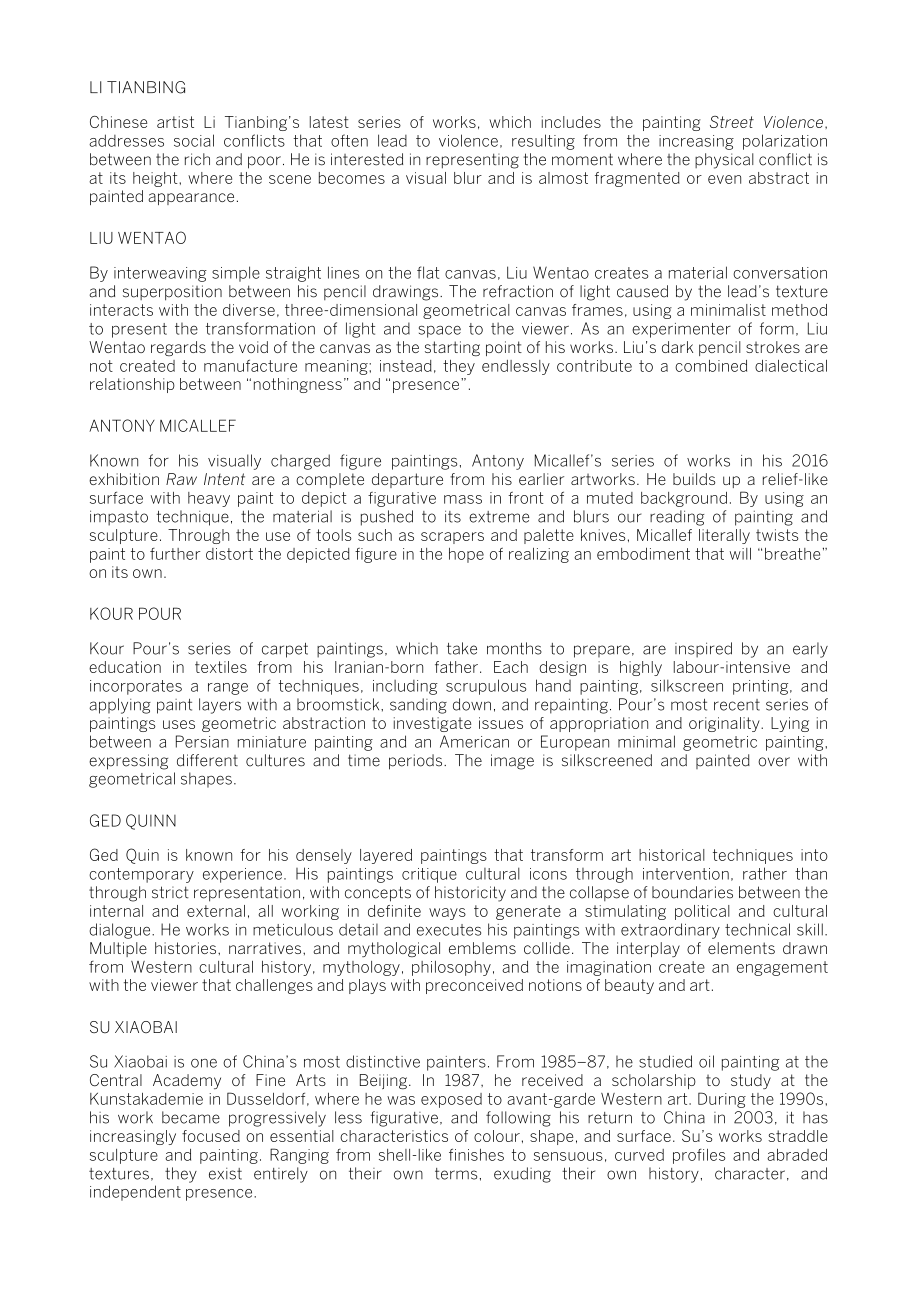  What do you see at coordinates (703, 650) in the screenshot?
I see `inspired` at bounding box center [703, 650].
